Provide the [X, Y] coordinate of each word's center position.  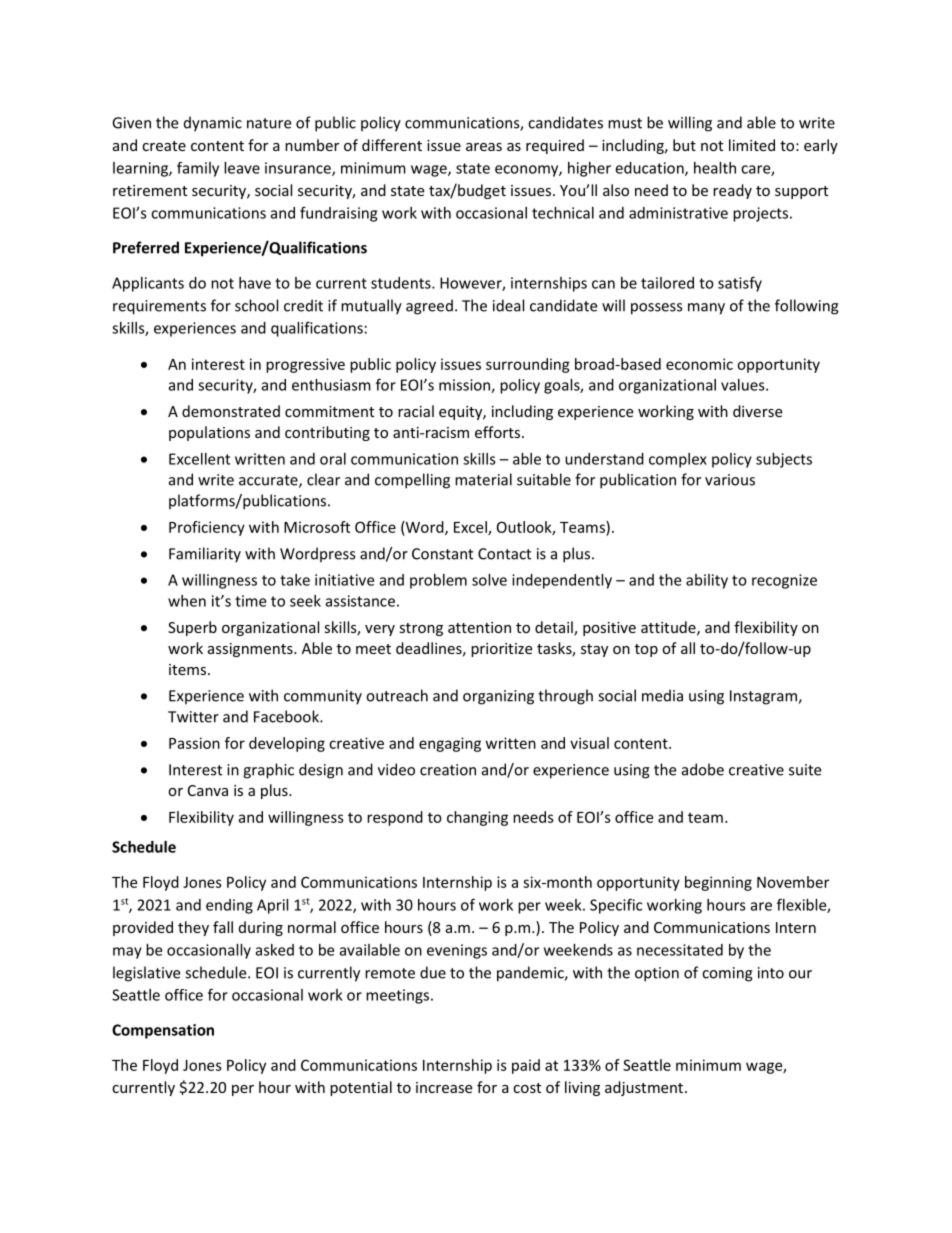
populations [209, 433]
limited [752, 145]
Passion [194, 743]
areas [484, 147]
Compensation [163, 1031]
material [483, 479]
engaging [450, 744]
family [198, 169]
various [730, 480]
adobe [703, 769]
